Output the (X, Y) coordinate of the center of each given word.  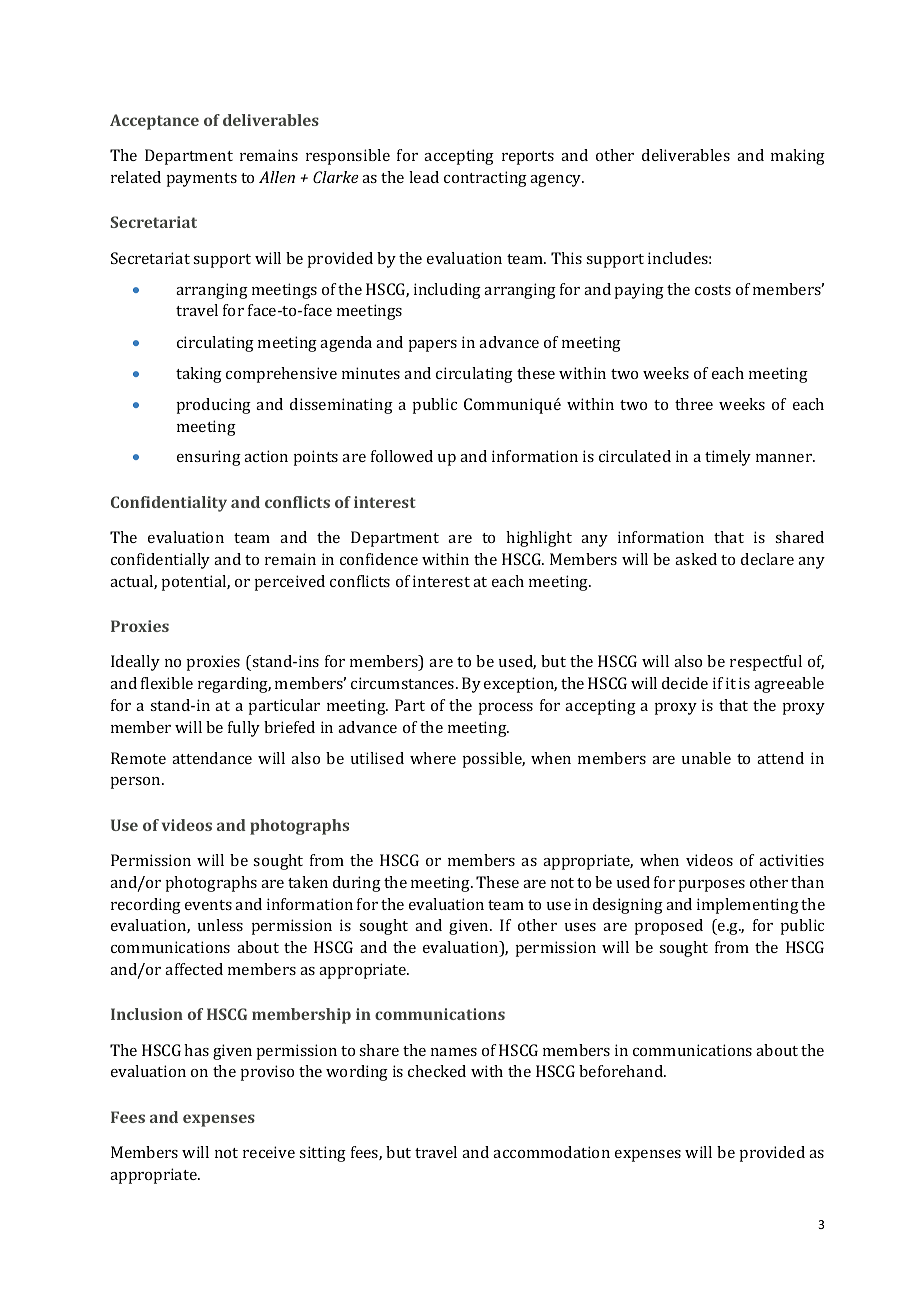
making (798, 157)
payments (201, 180)
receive (269, 1152)
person (136, 783)
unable (706, 758)
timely (728, 458)
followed (402, 456)
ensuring (209, 458)
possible (493, 760)
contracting (485, 179)
